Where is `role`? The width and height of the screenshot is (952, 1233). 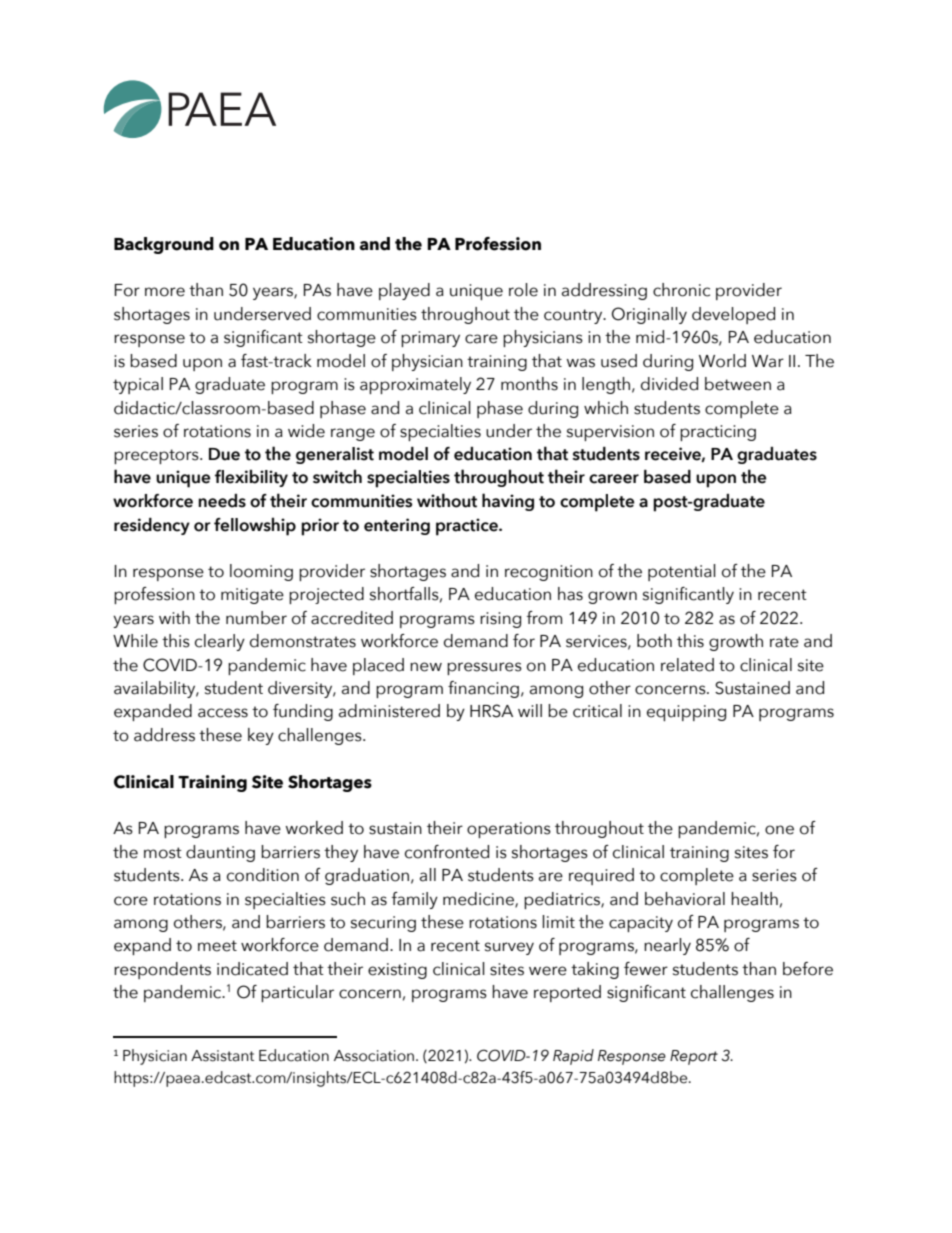
role is located at coordinates (523, 290).
